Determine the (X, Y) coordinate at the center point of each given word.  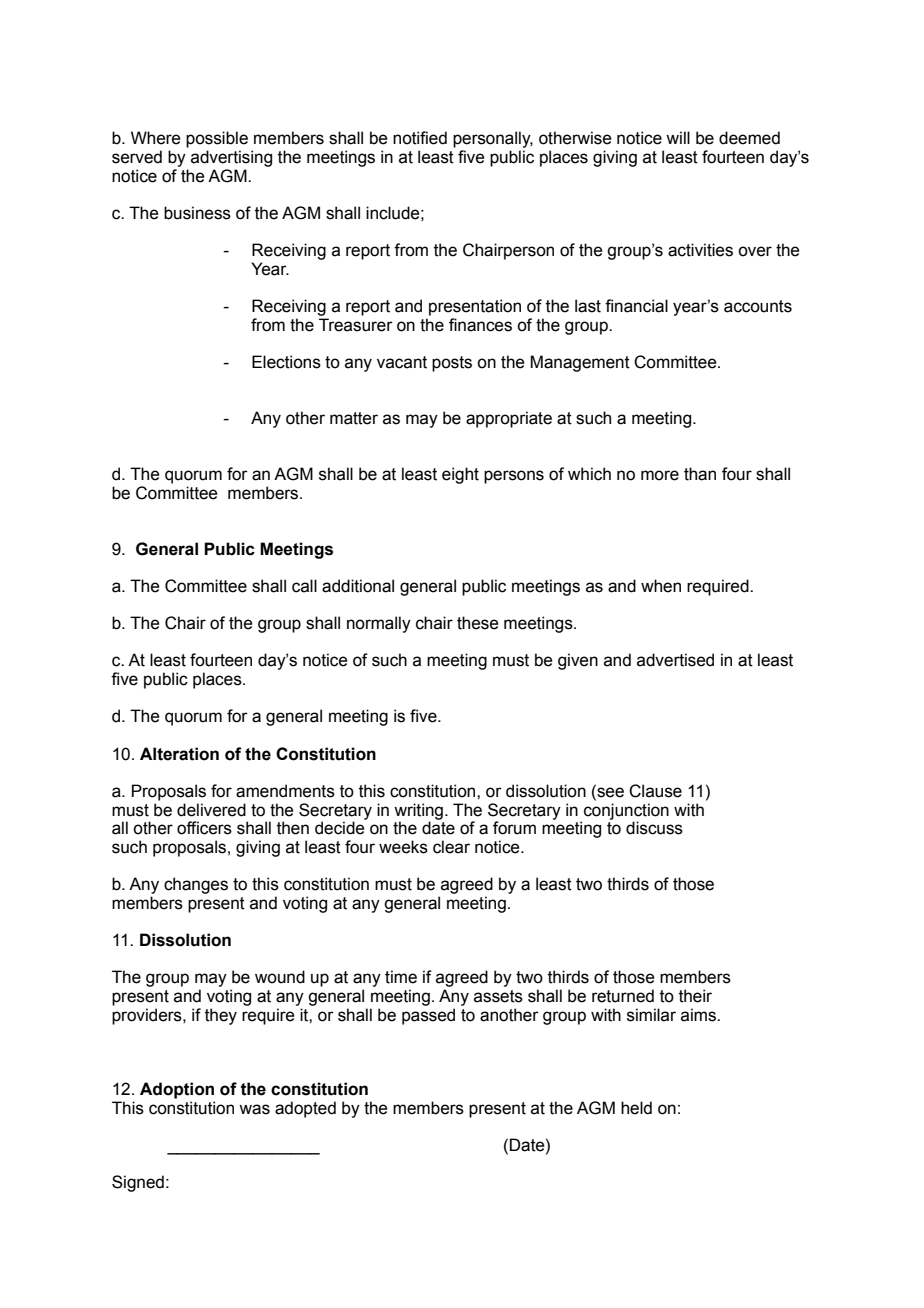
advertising (231, 158)
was (254, 1109)
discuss (654, 828)
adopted (305, 1109)
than (700, 474)
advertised (675, 660)
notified (420, 138)
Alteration (179, 754)
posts (452, 364)
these (478, 623)
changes (196, 885)
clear (451, 847)
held (636, 1108)
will (678, 137)
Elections (286, 362)
